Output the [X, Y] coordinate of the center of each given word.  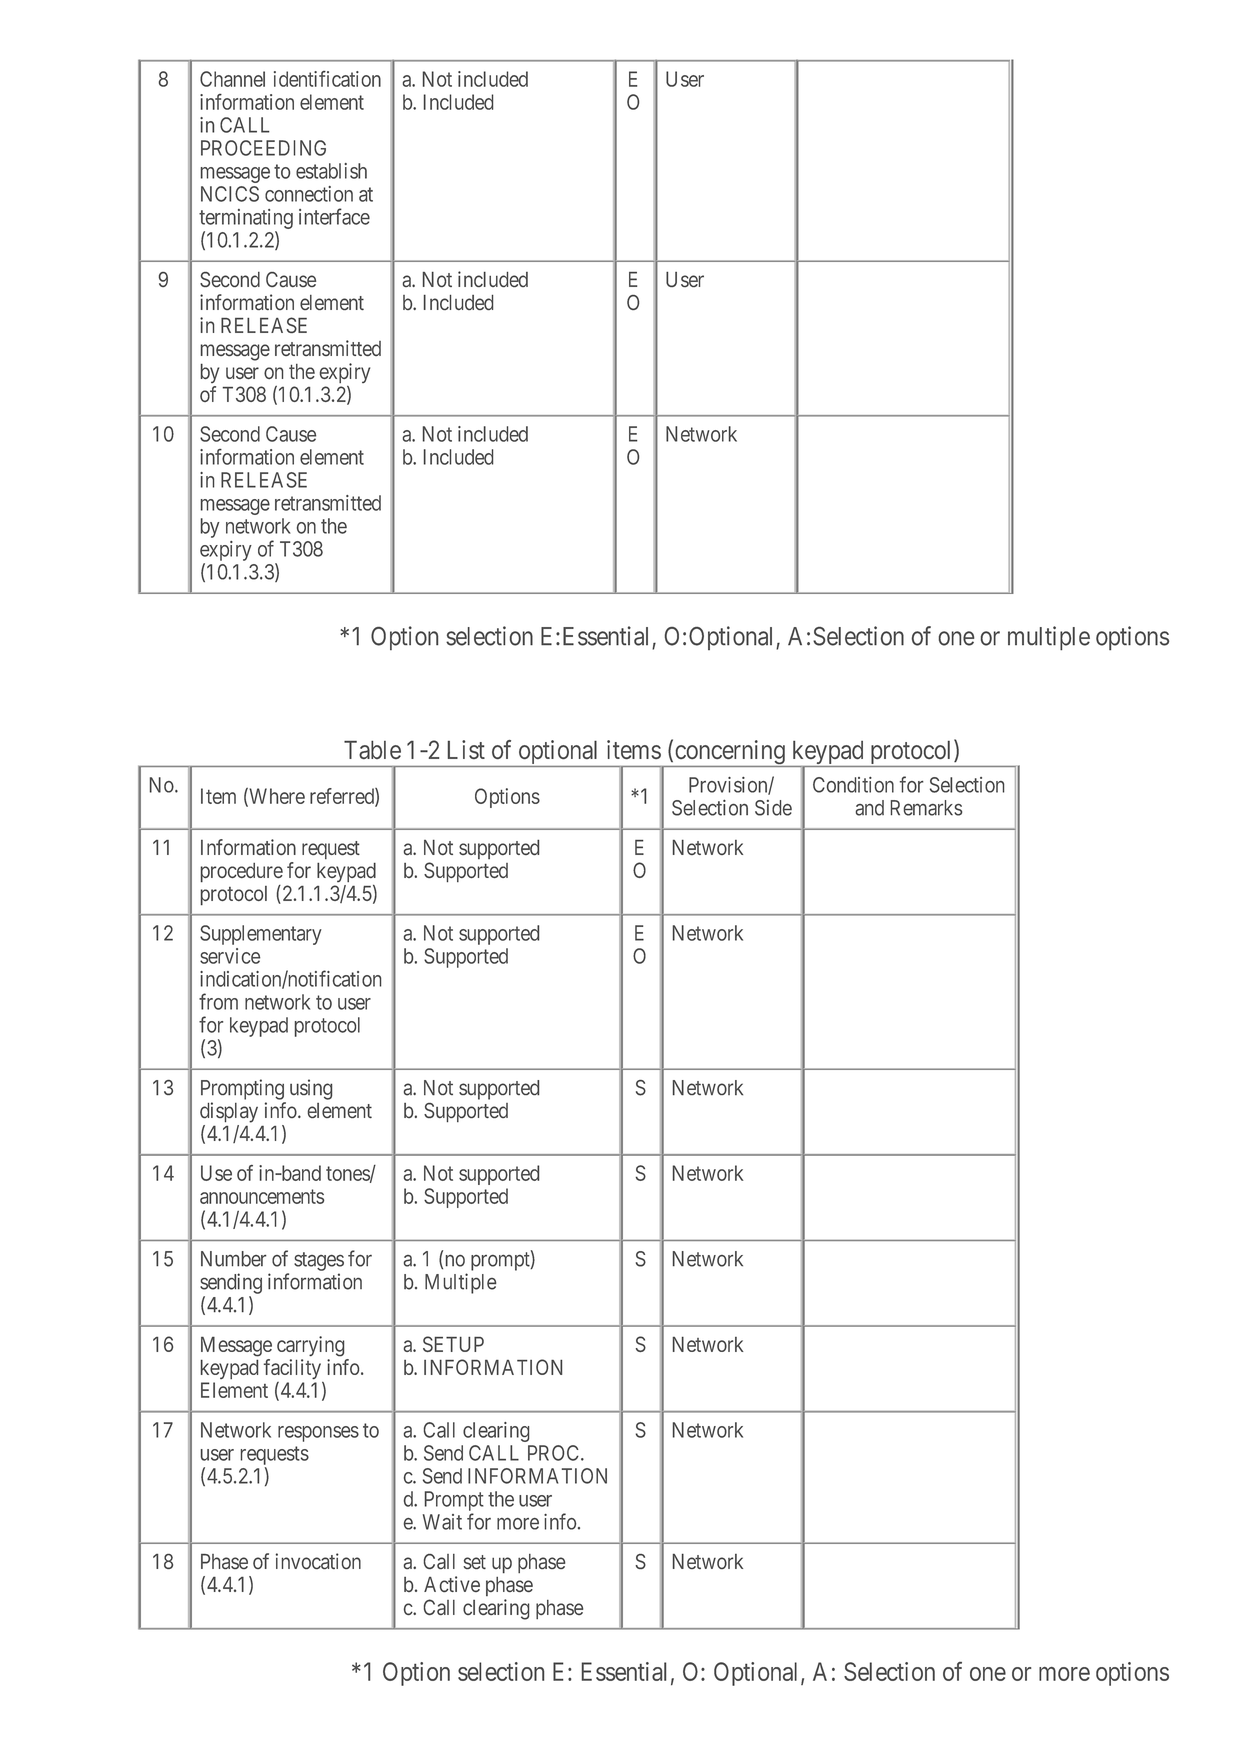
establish [331, 171]
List [466, 749]
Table [372, 749]
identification [327, 79]
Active [452, 1584]
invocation [318, 1561]
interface [334, 216]
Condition [853, 785]
